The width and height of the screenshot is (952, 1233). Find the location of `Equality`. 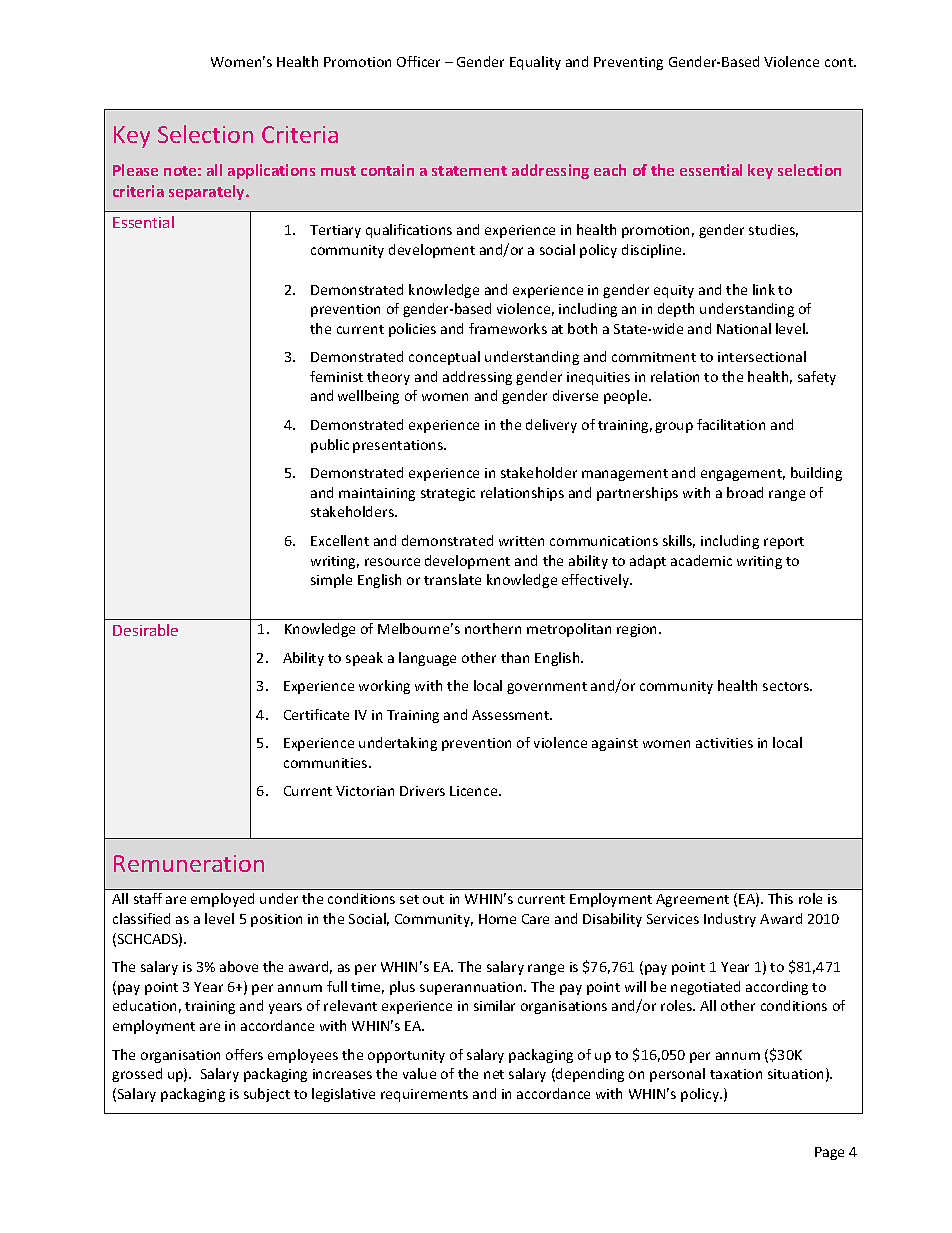

Equality is located at coordinates (535, 63).
